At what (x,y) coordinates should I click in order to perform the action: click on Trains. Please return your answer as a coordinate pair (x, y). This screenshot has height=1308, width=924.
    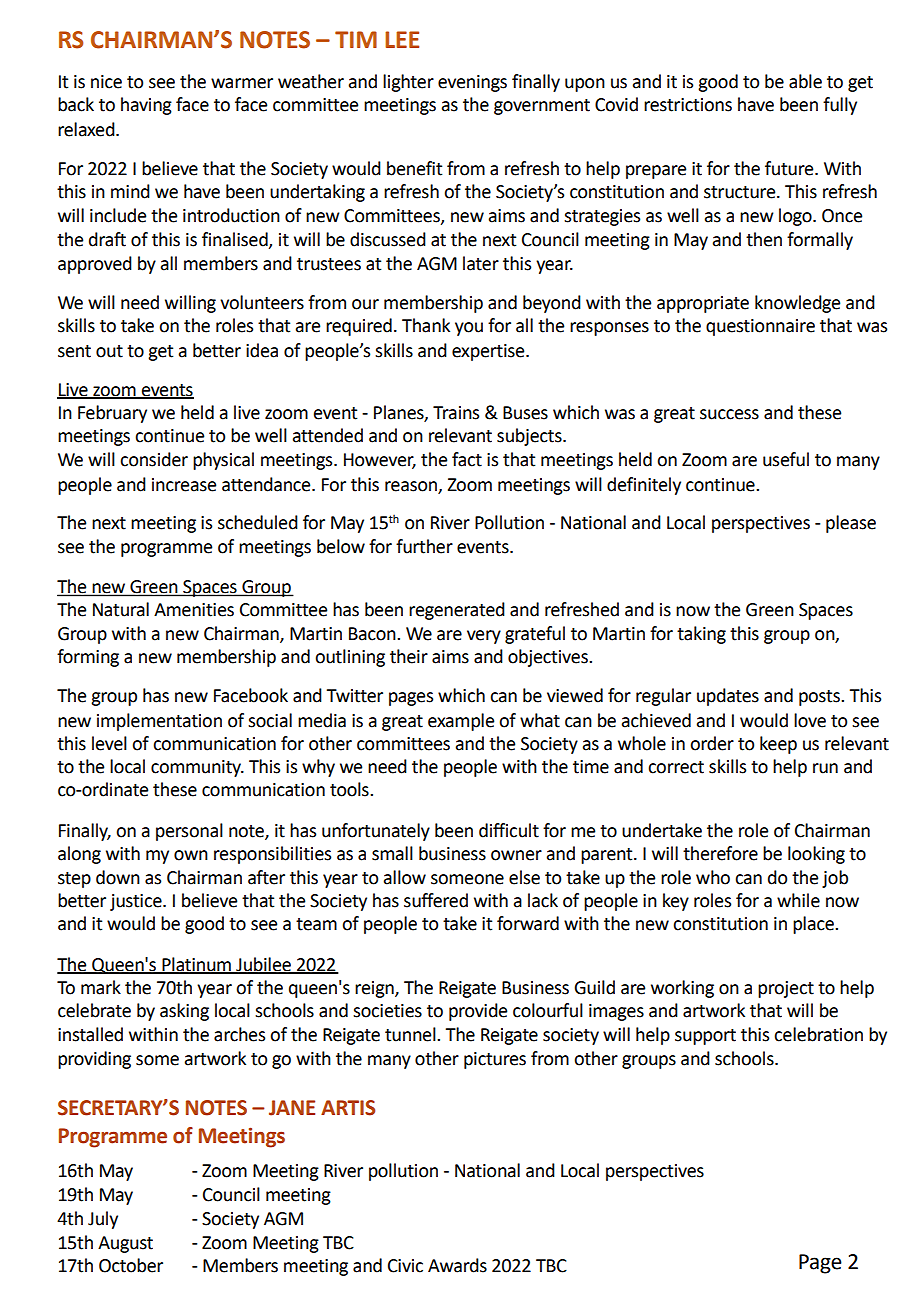
    Looking at the image, I should click on (456, 413).
